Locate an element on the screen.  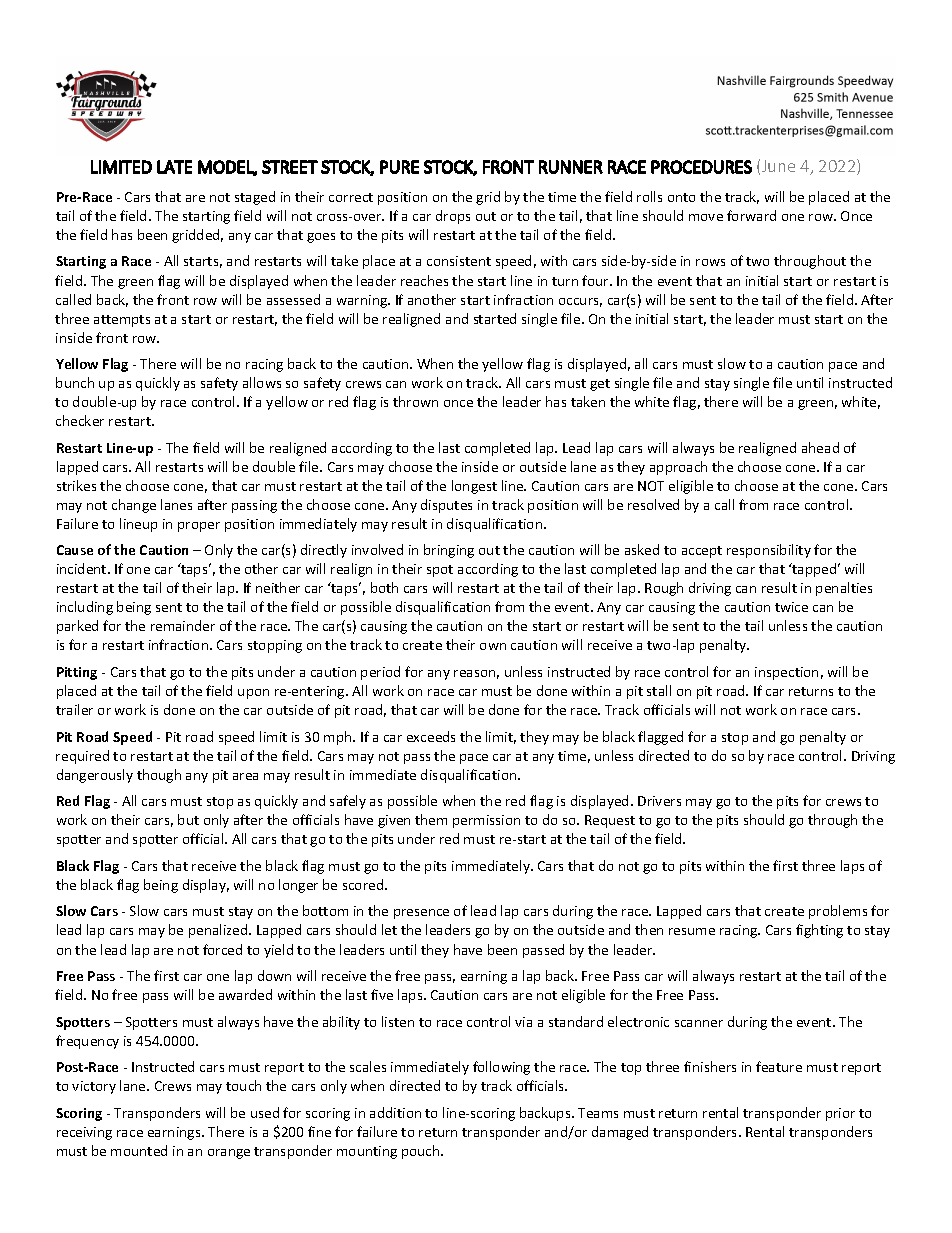
change is located at coordinates (134, 506).
